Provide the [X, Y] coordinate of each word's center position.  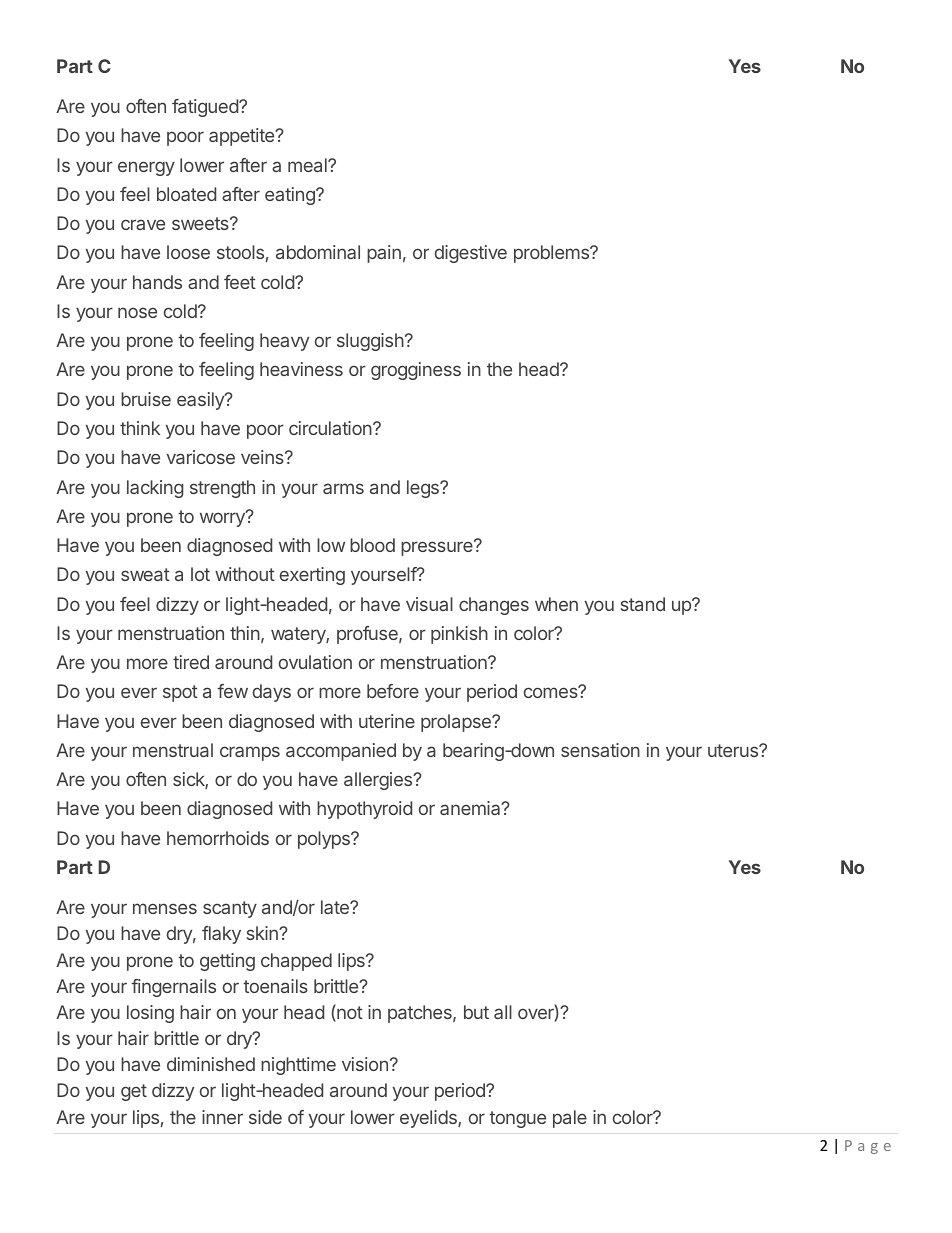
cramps [250, 753]
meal [308, 165]
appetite [243, 137]
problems [552, 254]
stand [643, 604]
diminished [211, 1064]
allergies [379, 781]
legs [424, 489]
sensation [600, 750]
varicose [201, 457]
